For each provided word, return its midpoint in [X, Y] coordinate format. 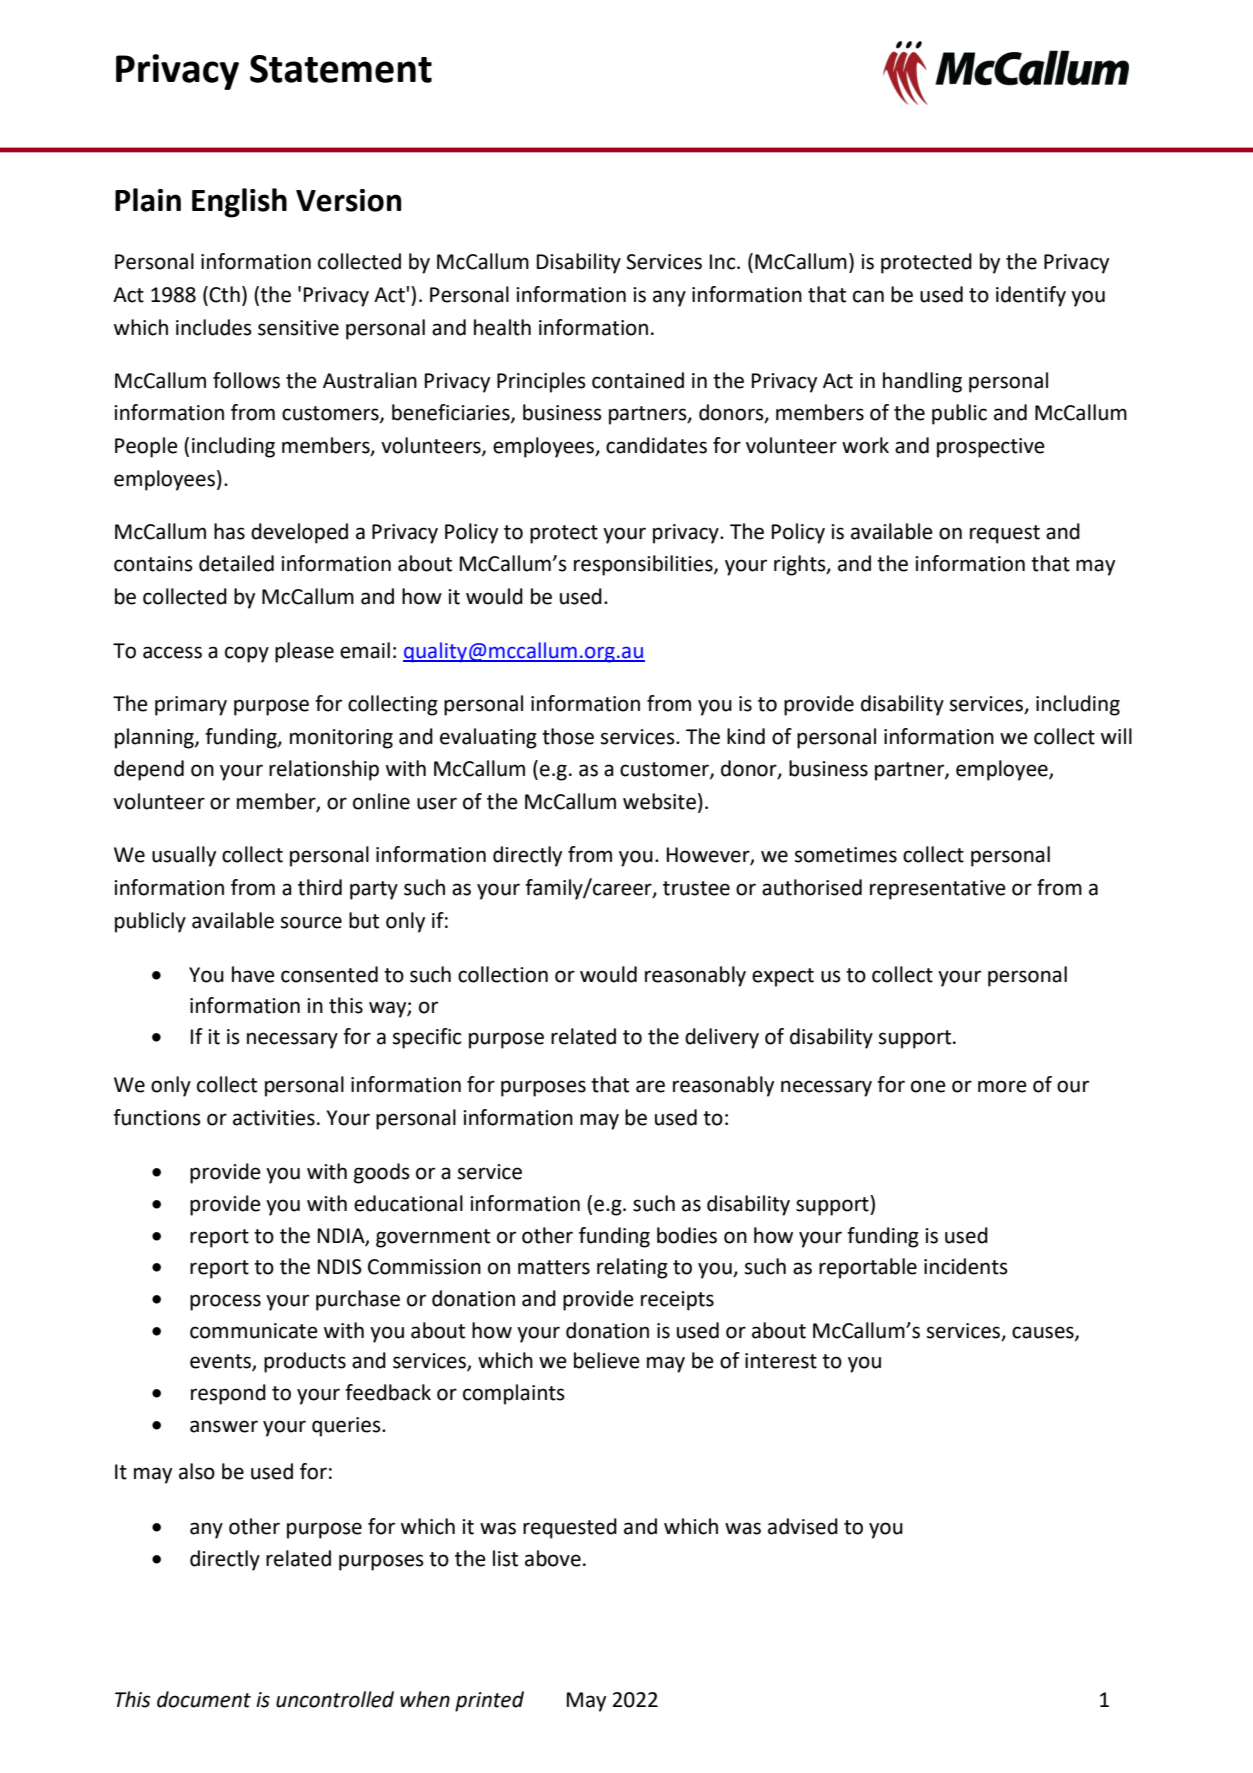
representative [938, 890]
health [502, 327]
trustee [696, 888]
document [204, 1699]
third [320, 887]
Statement [341, 69]
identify [1031, 296]
